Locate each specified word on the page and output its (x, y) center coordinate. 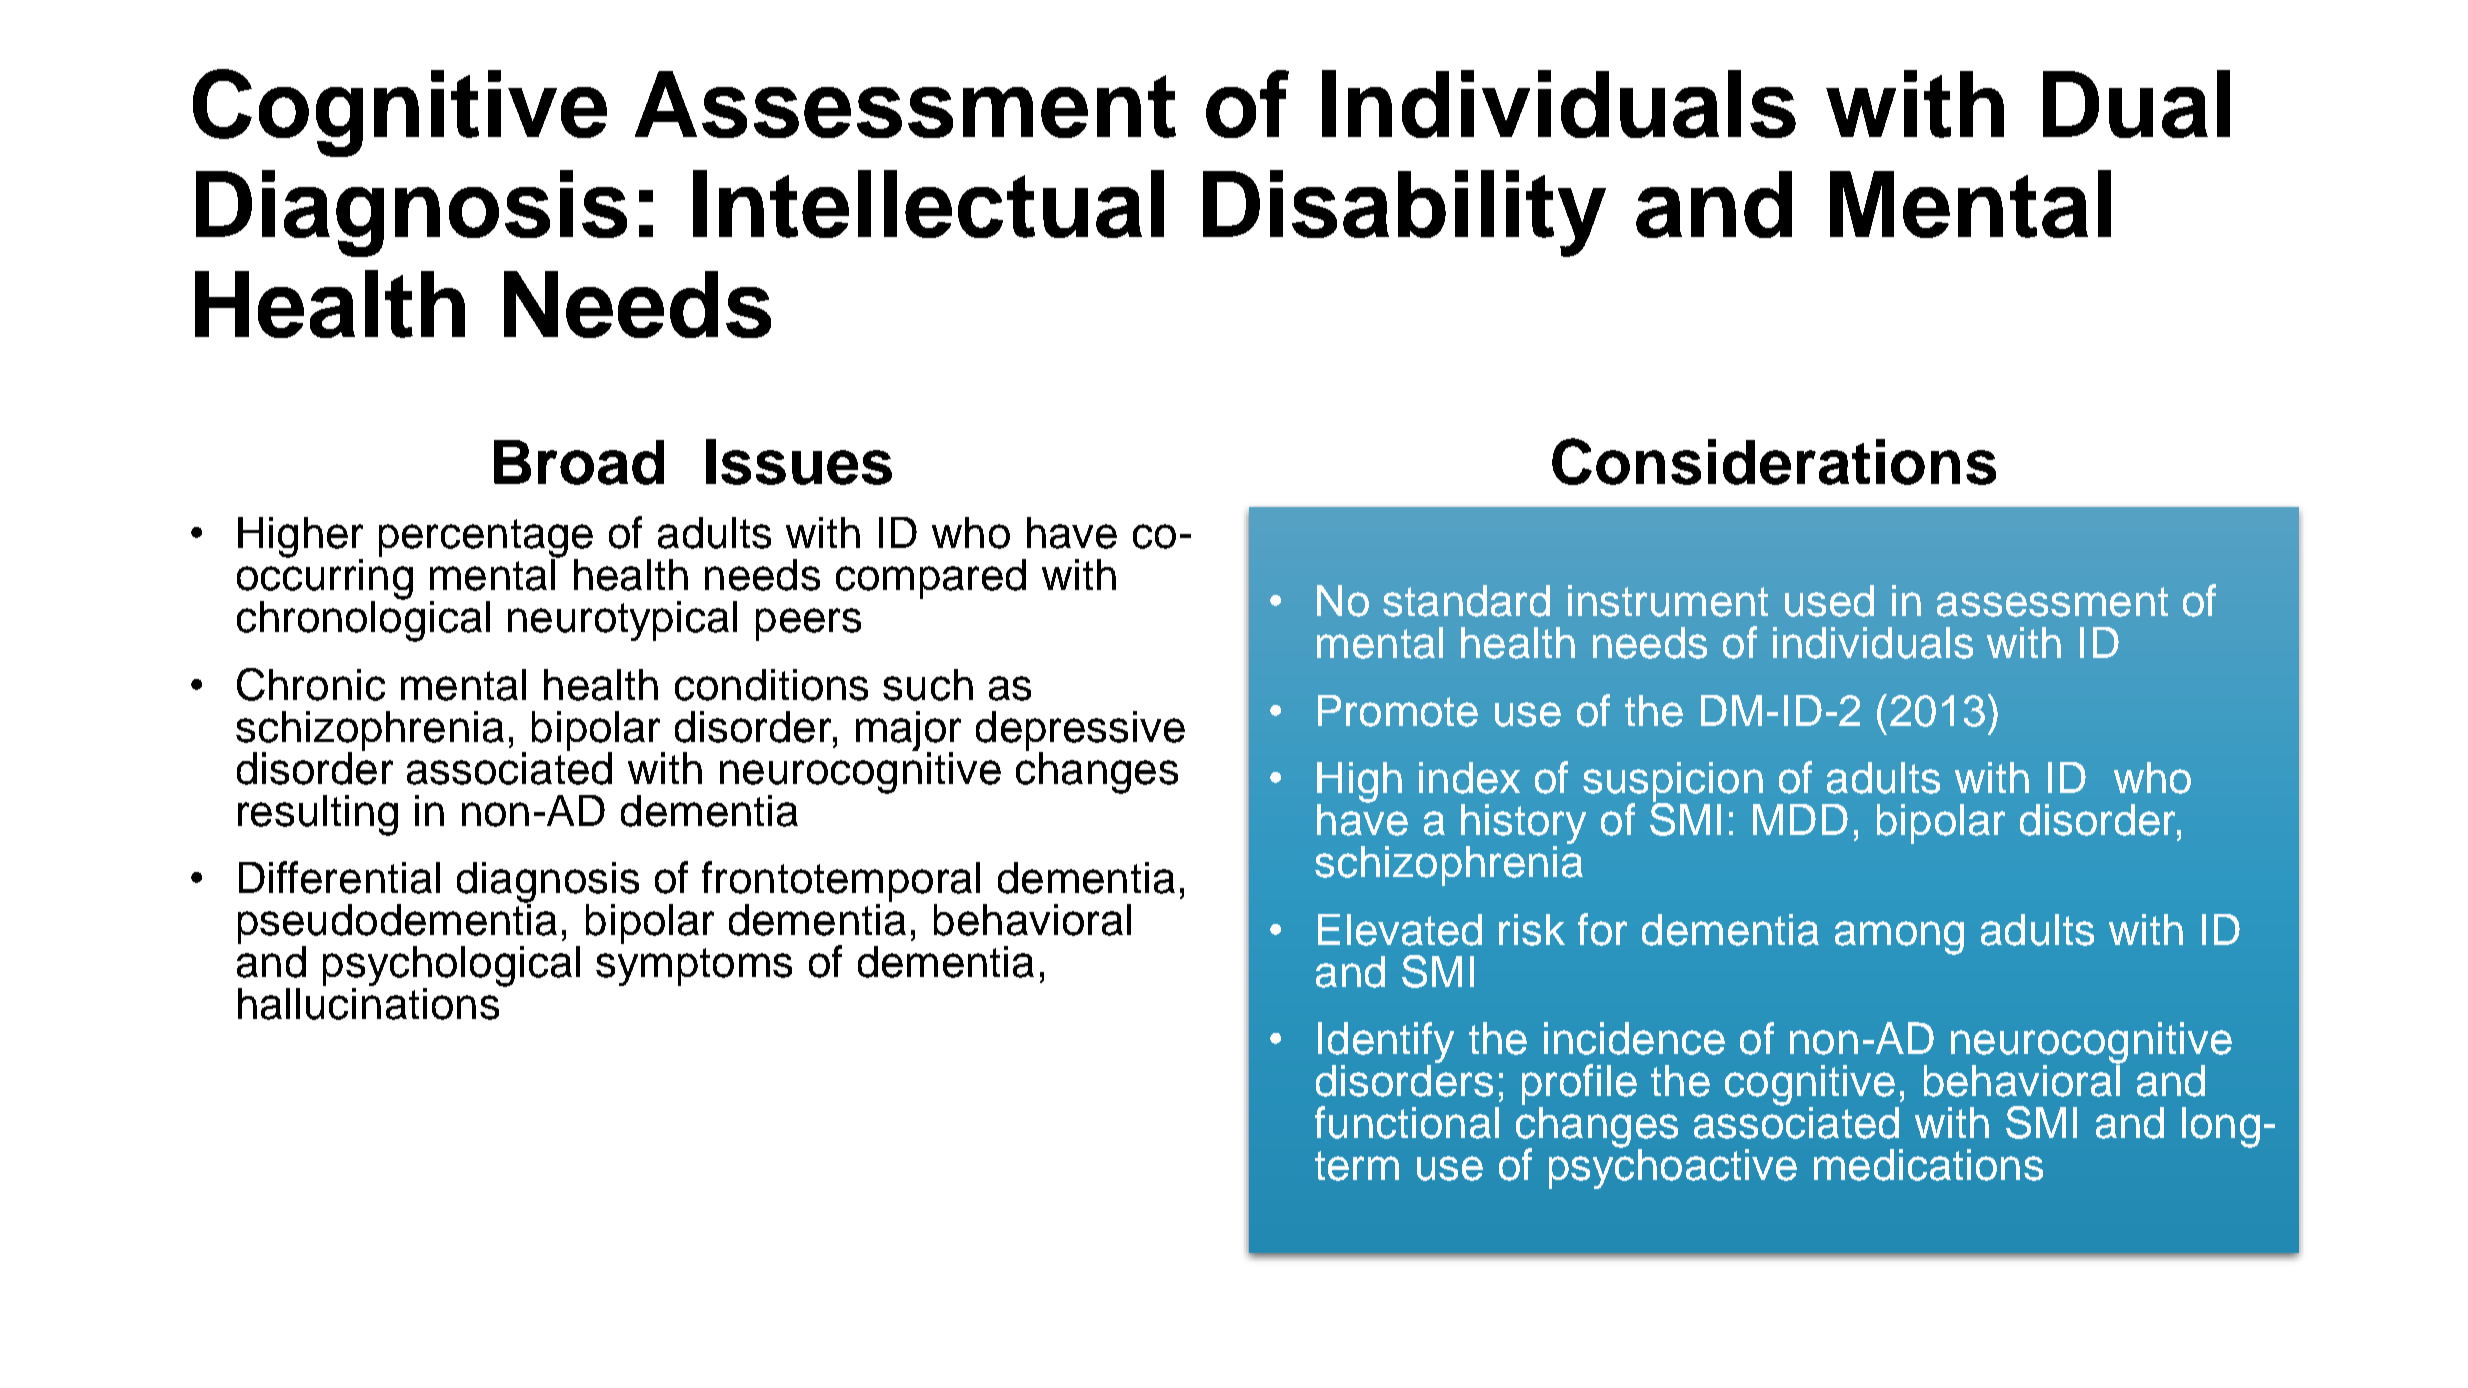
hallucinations (369, 1002)
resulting (318, 815)
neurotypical (622, 621)
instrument (1668, 601)
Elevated (1400, 930)
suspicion (1673, 783)
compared (931, 579)
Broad (579, 462)
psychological (451, 967)
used (1829, 601)
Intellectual (928, 204)
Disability (1404, 213)
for (1602, 929)
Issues (799, 462)
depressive (1080, 732)
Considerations (1774, 461)
